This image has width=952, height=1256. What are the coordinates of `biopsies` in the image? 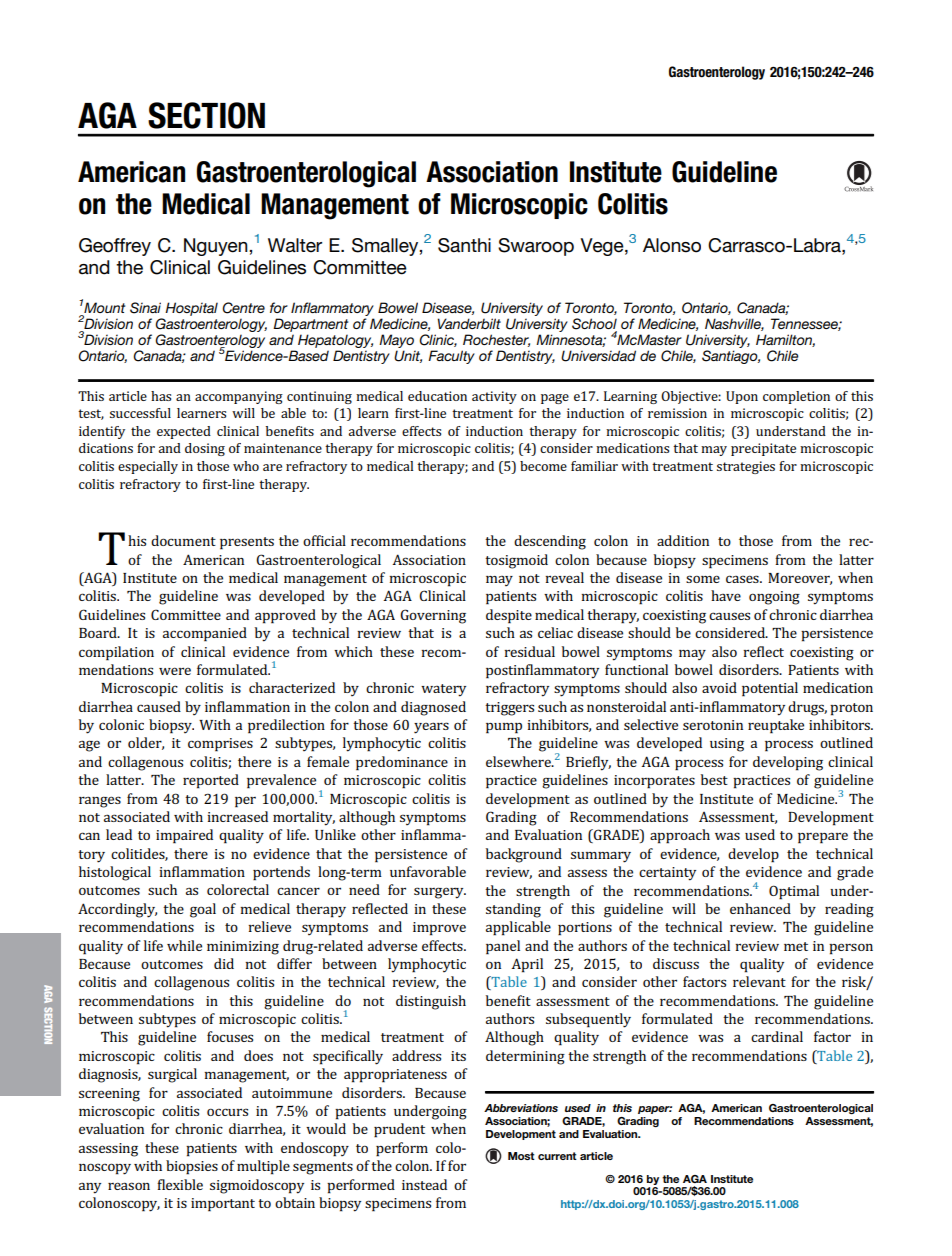 It's located at (192, 1167).
